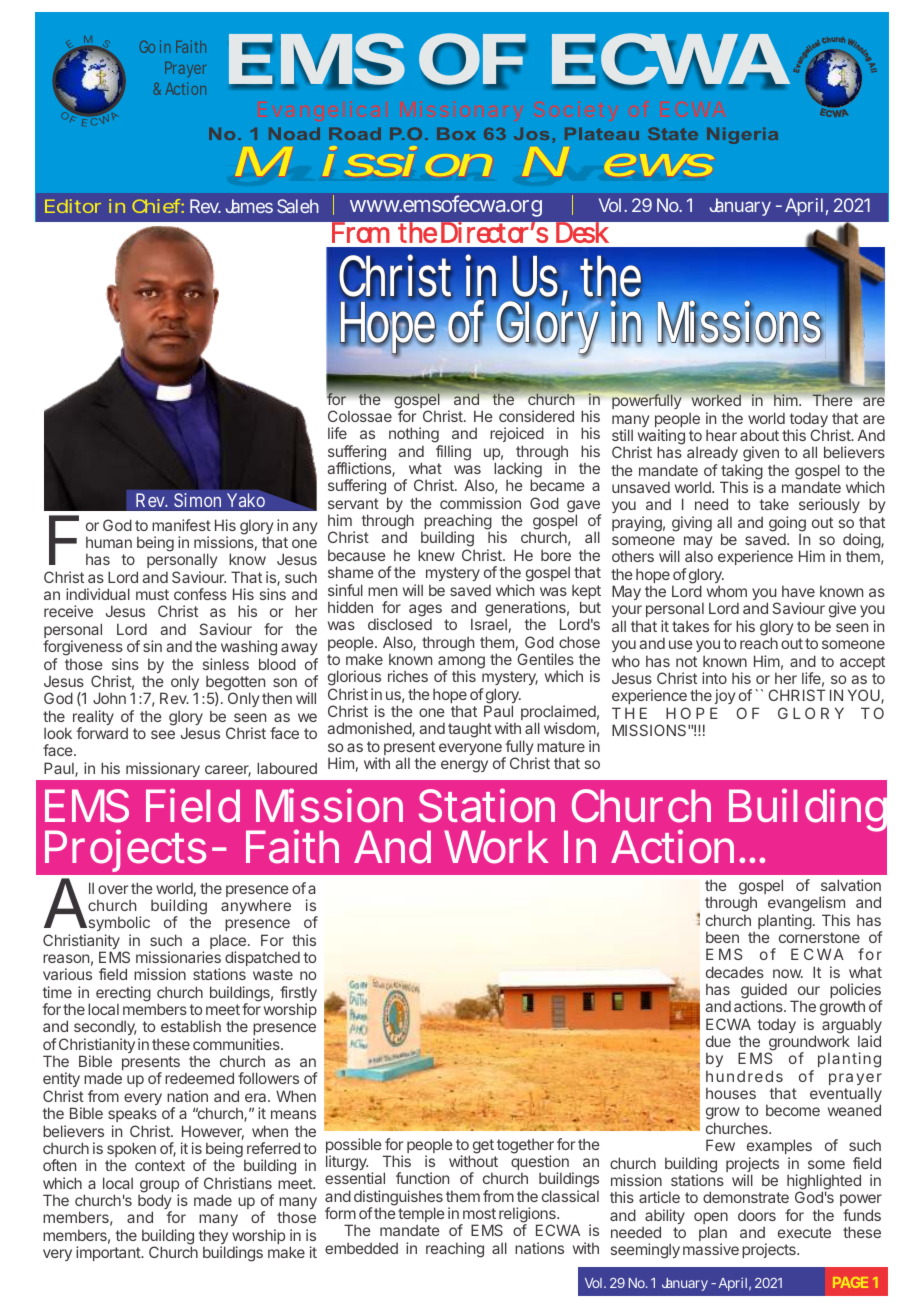 This screenshot has height=1308, width=924. What do you see at coordinates (118, 925) in the screenshot?
I see `symbolic` at bounding box center [118, 925].
